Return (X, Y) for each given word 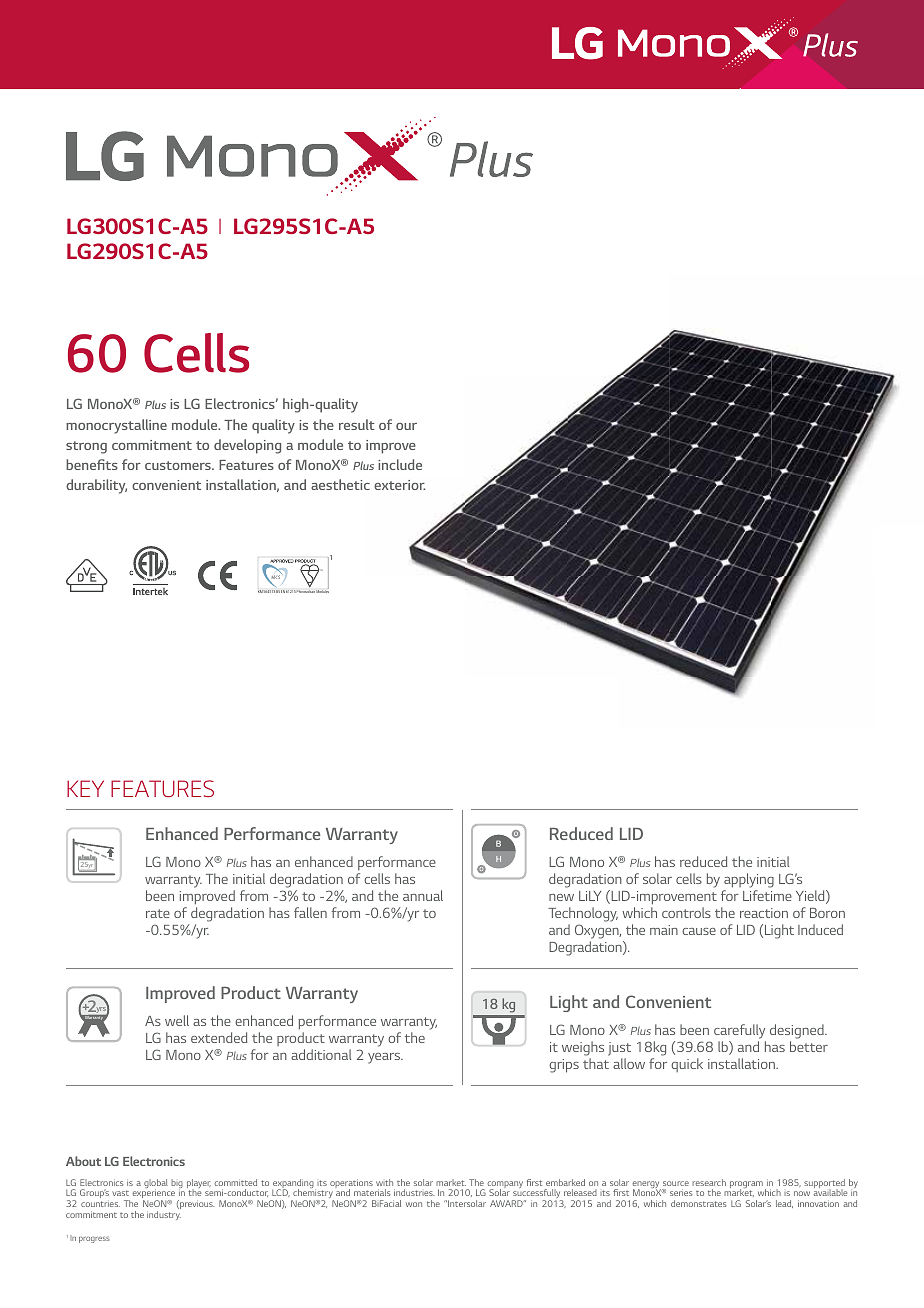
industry (164, 1215)
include (400, 464)
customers (179, 465)
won (414, 1204)
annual (423, 895)
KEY (85, 788)
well (177, 1020)
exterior (399, 485)
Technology (583, 914)
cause (699, 931)
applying (749, 880)
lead (784, 1204)
